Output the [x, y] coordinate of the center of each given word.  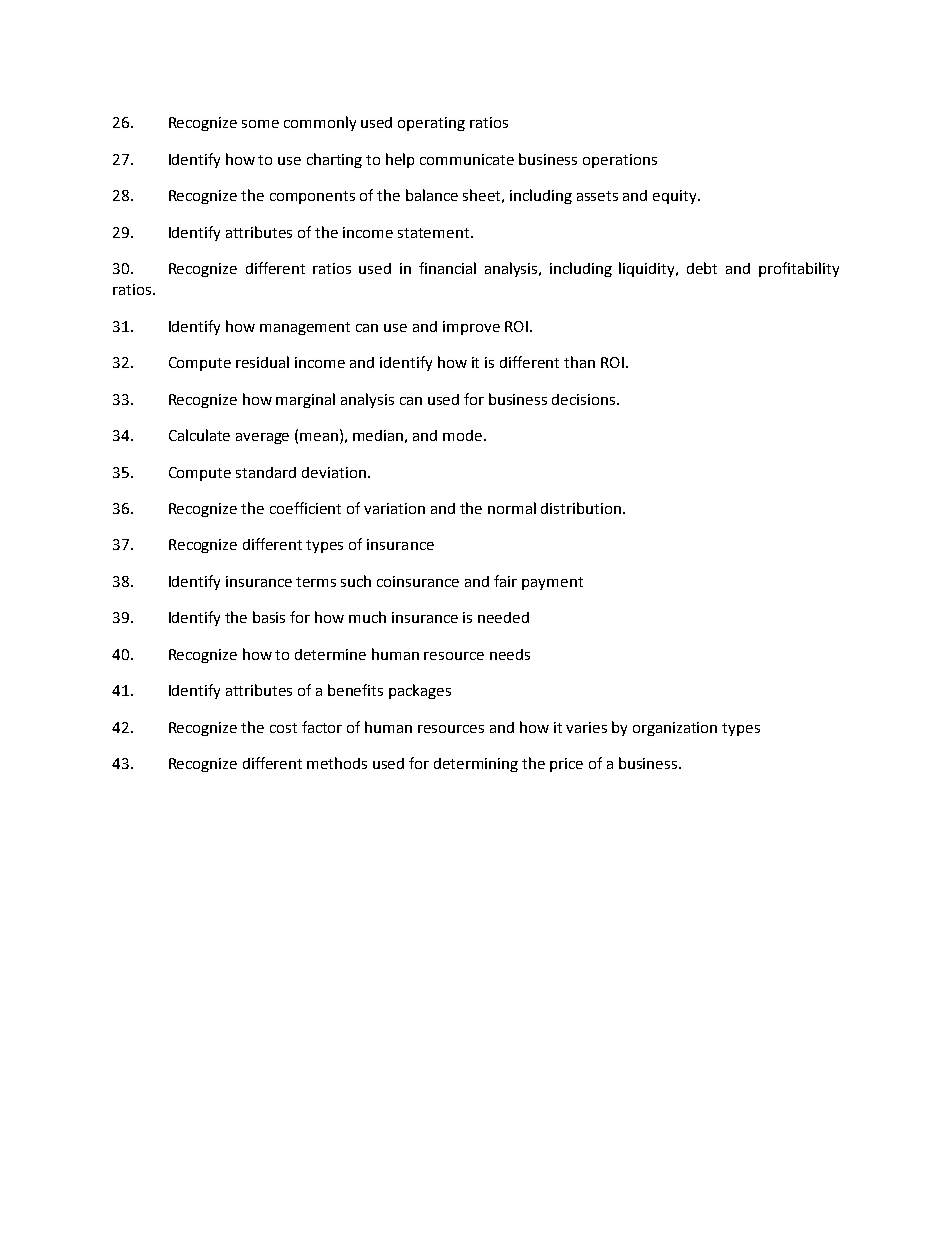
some [260, 124]
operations [620, 161]
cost [283, 728]
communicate [467, 159]
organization [675, 729]
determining [476, 765]
